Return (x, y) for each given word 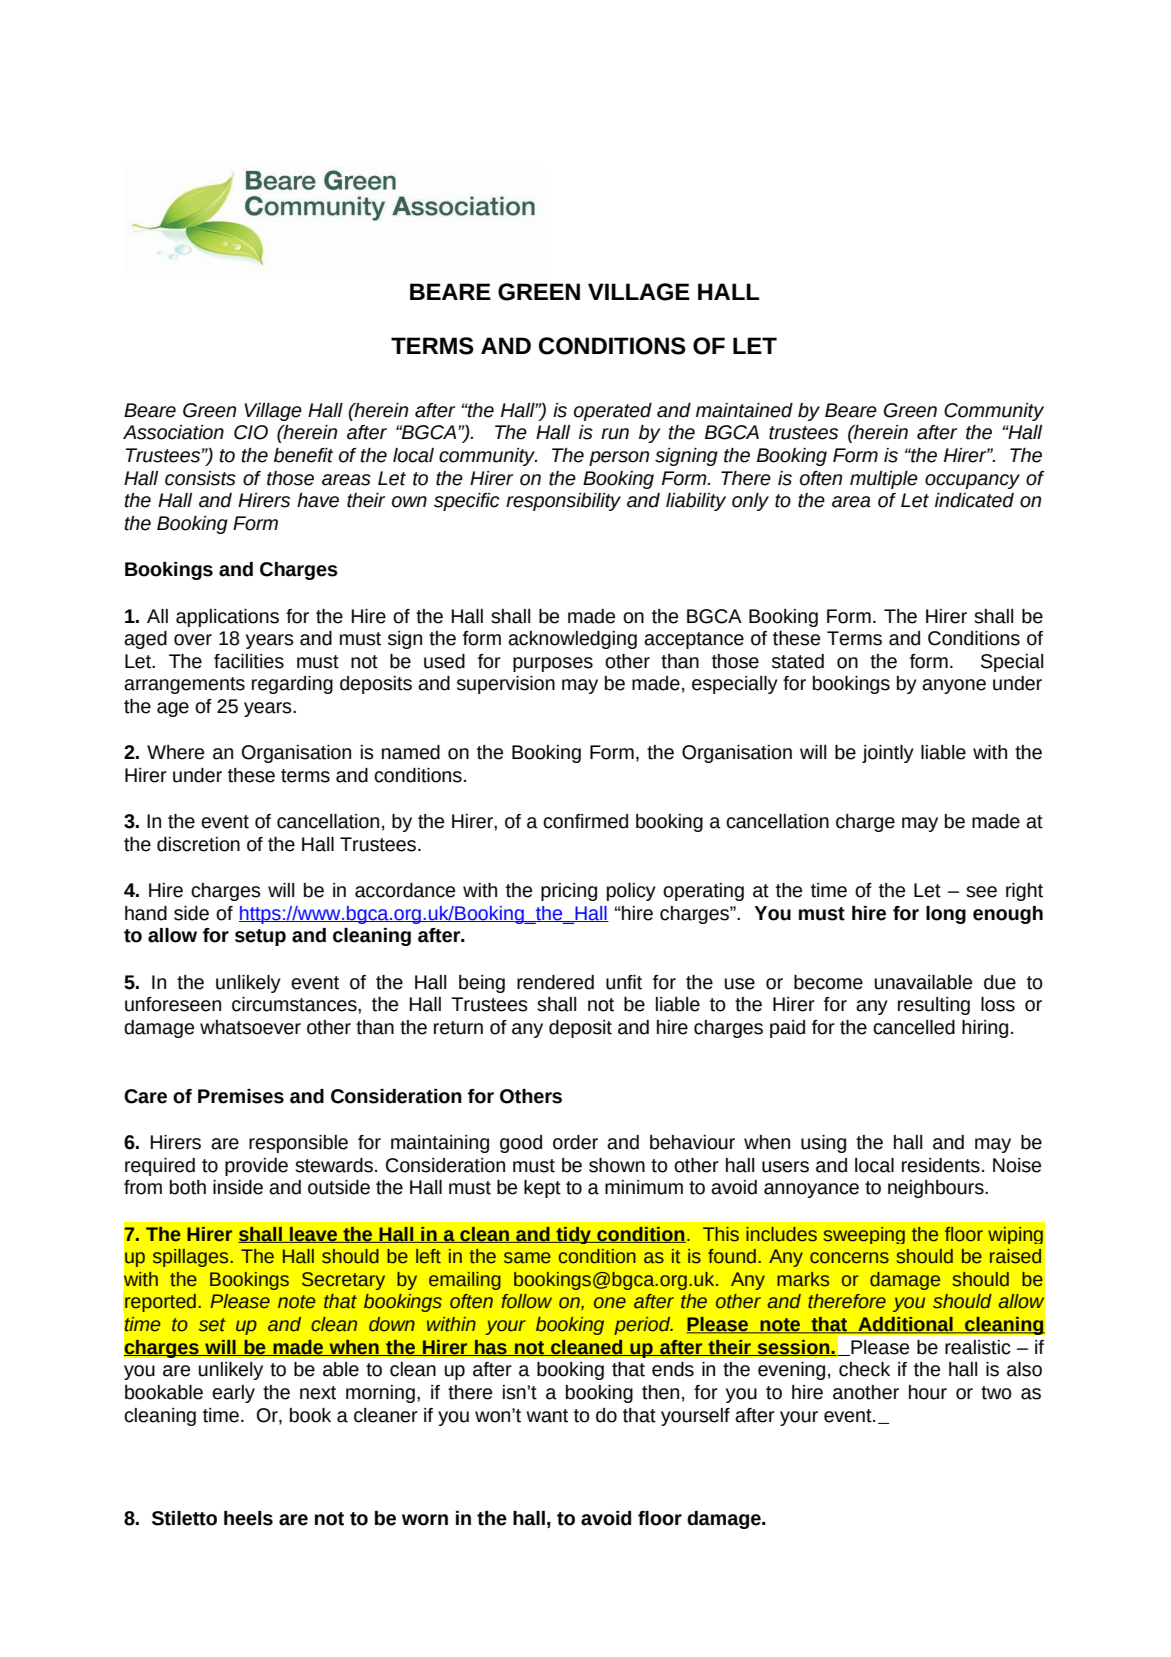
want (547, 1416)
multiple (884, 480)
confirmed (585, 821)
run (615, 434)
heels (248, 1518)
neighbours (937, 1189)
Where (175, 752)
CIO (251, 432)
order (575, 1142)
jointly (888, 754)
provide (256, 1167)
